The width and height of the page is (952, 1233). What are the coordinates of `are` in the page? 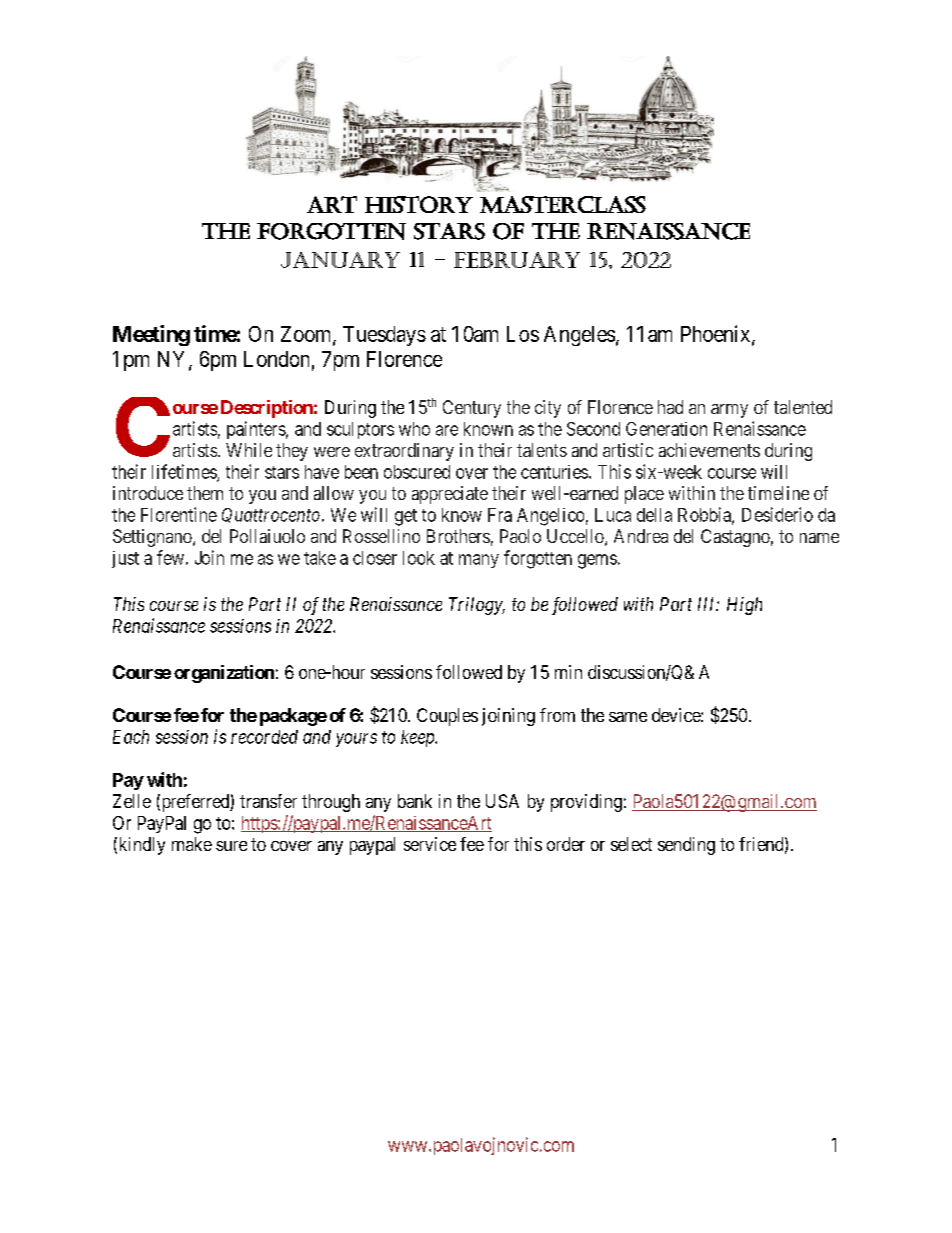 It's located at (447, 430).
